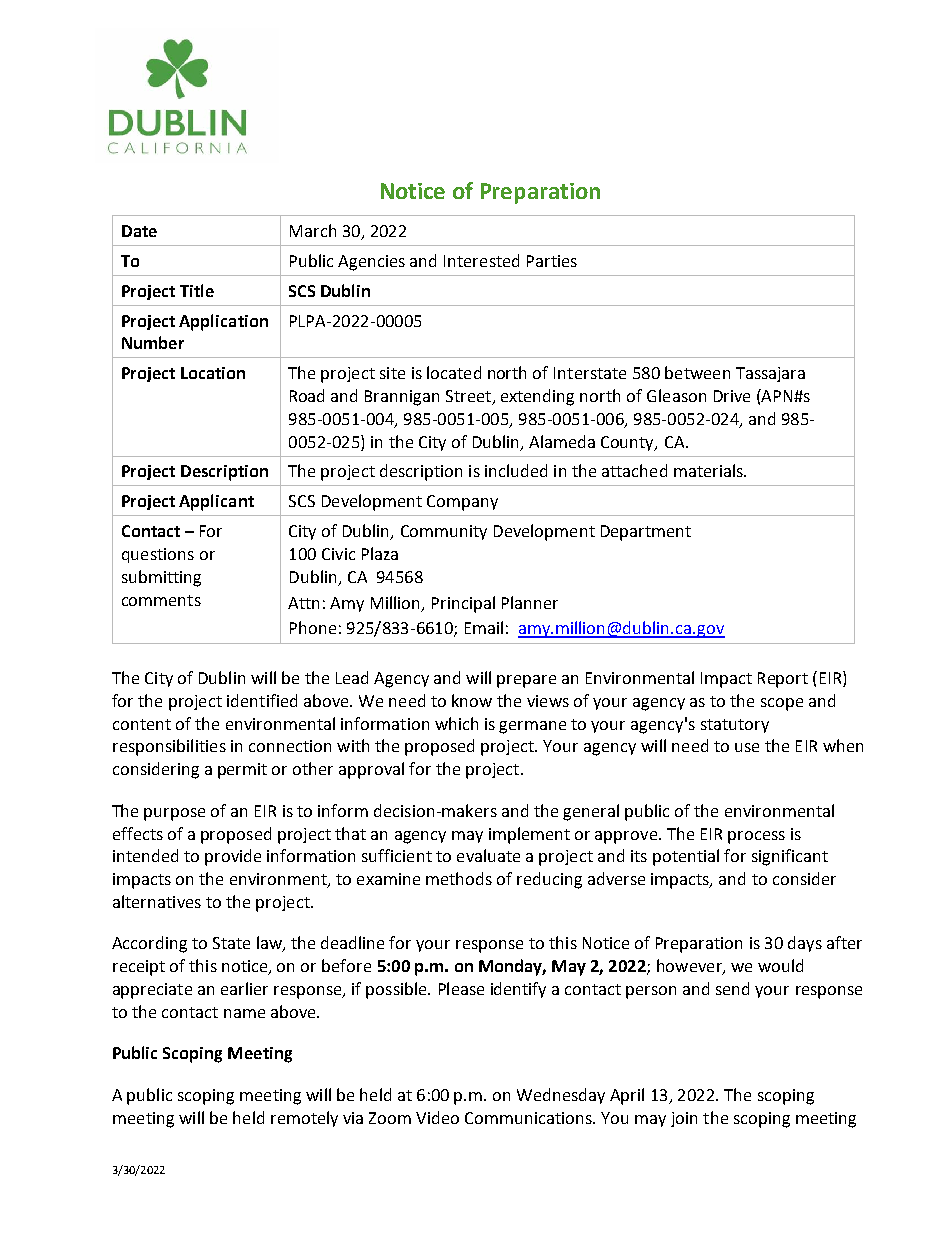 The height and width of the image is (1233, 952). What do you see at coordinates (697, 372) in the image?
I see `between` at bounding box center [697, 372].
